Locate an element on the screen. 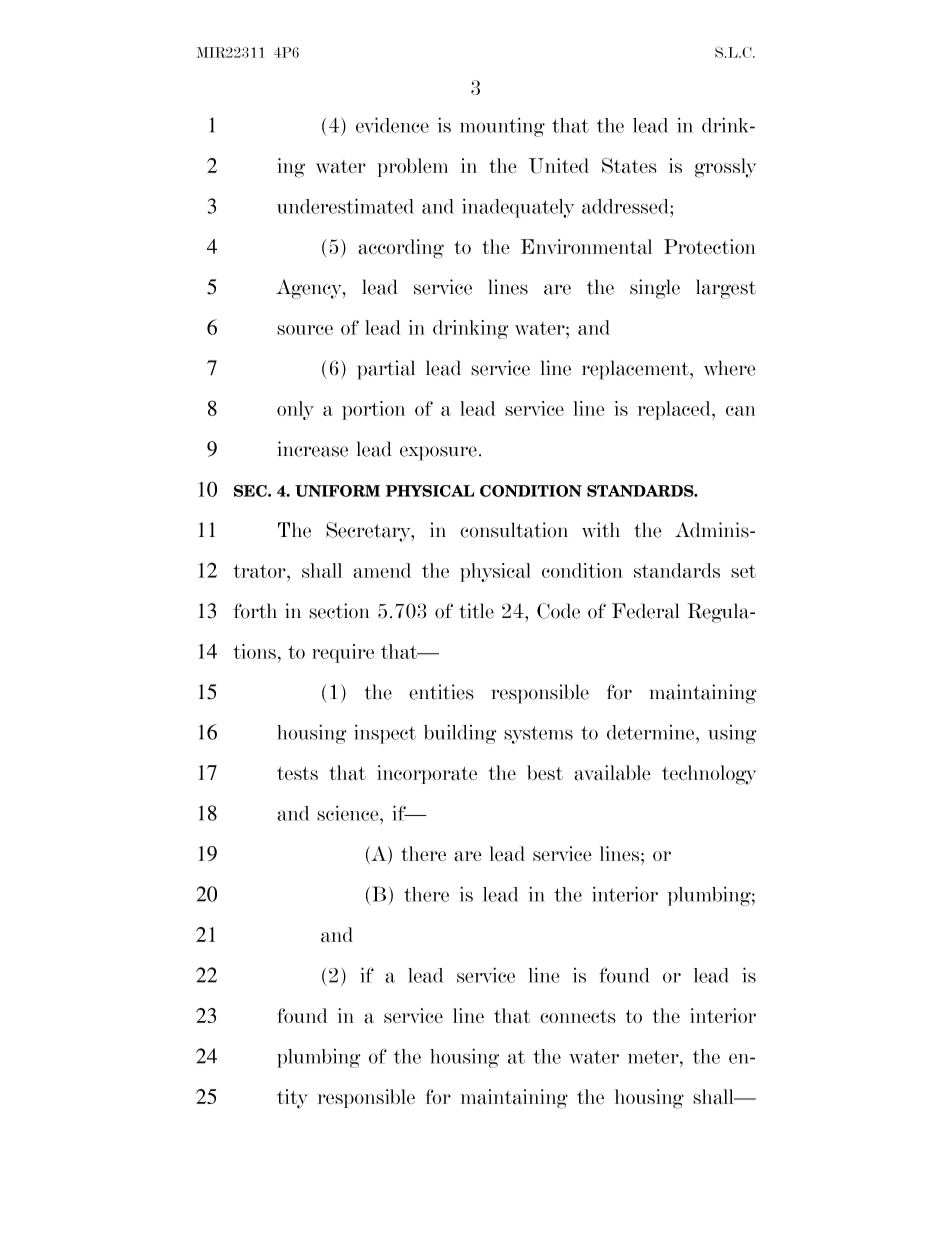 The image size is (952, 1233). consultation is located at coordinates (514, 530).
